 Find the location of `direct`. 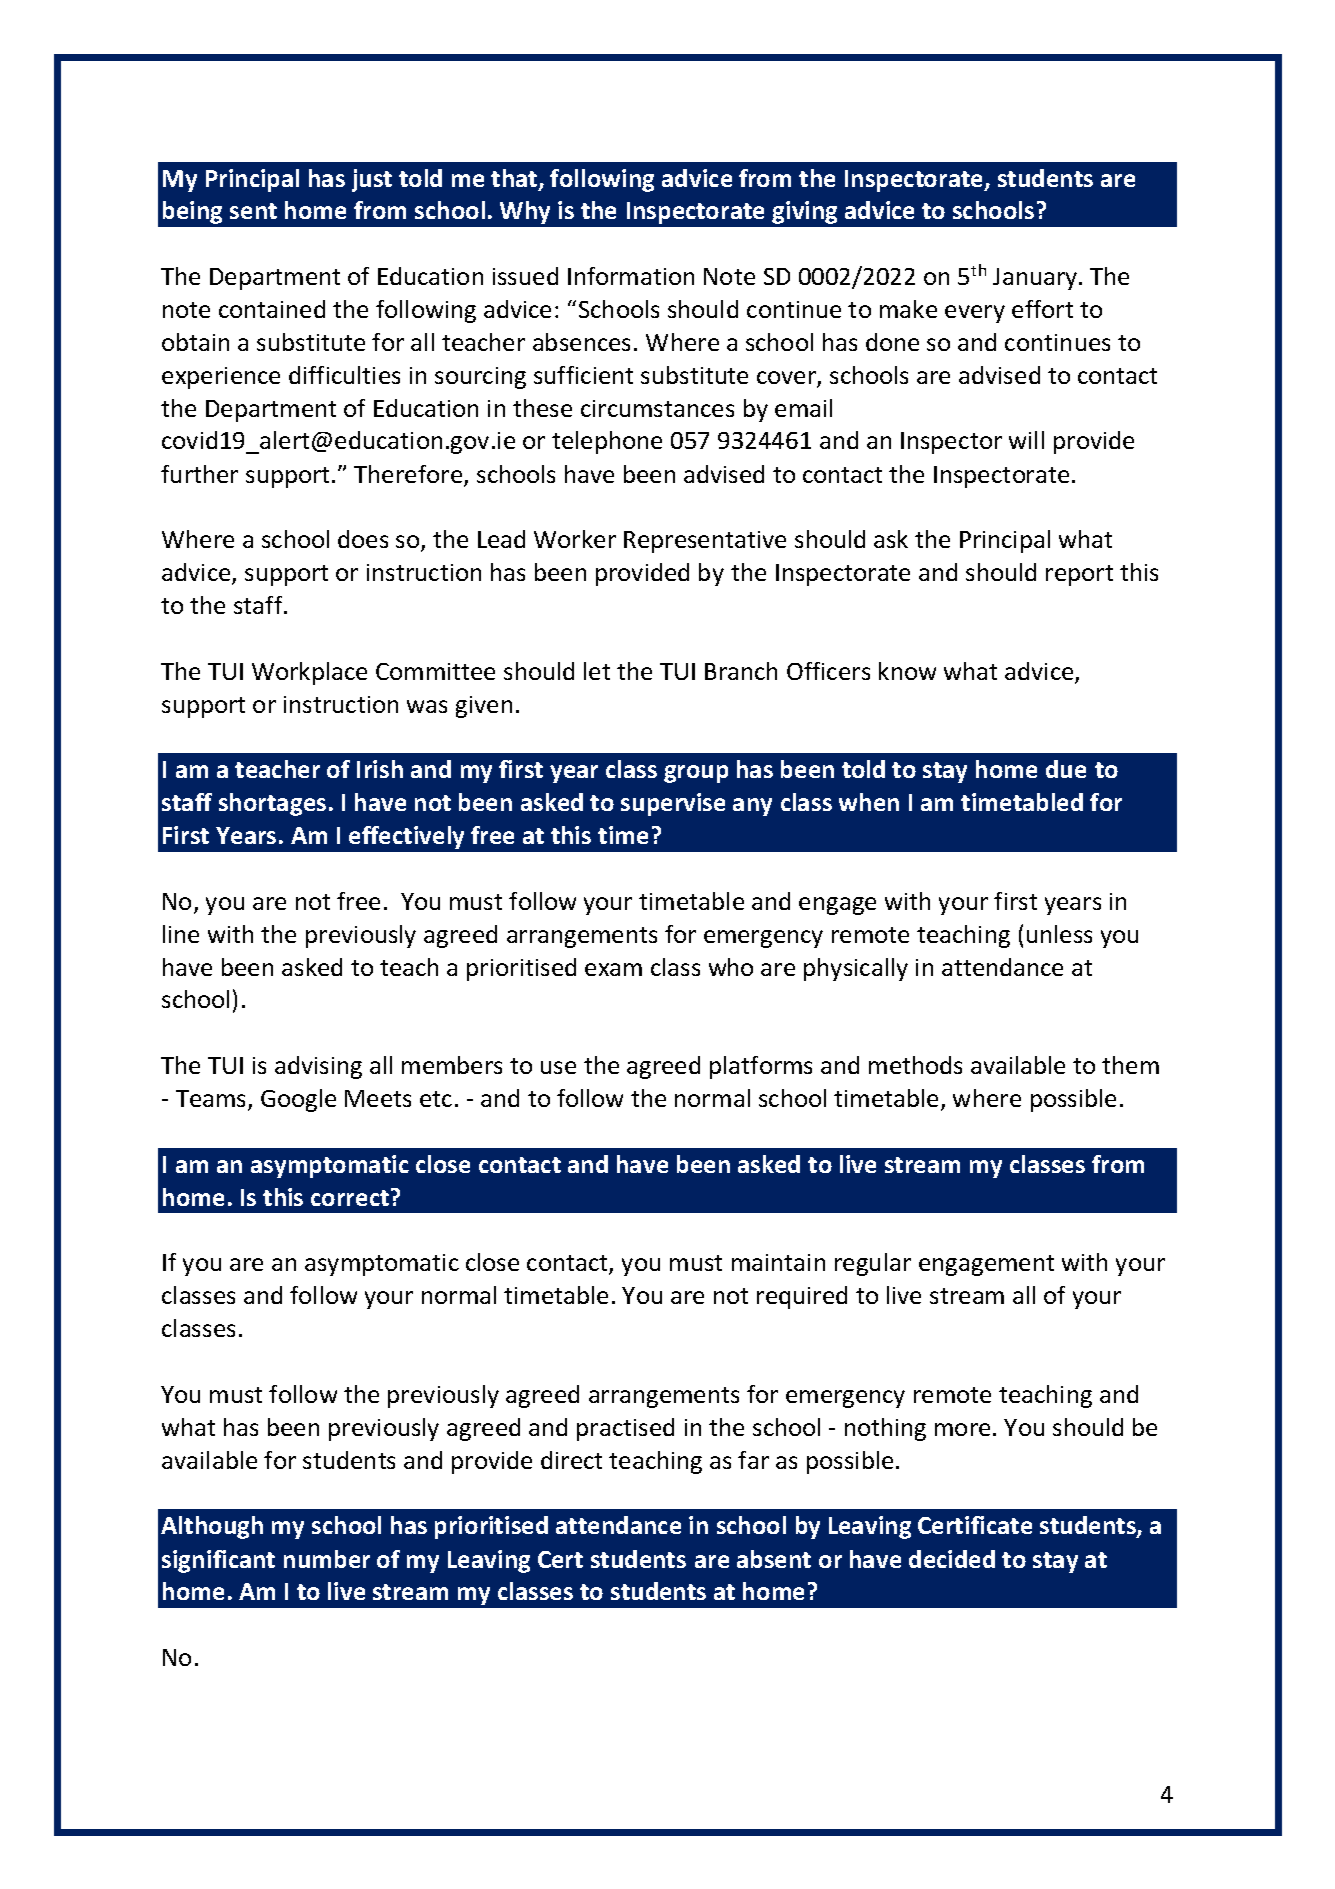

direct is located at coordinates (571, 1460).
